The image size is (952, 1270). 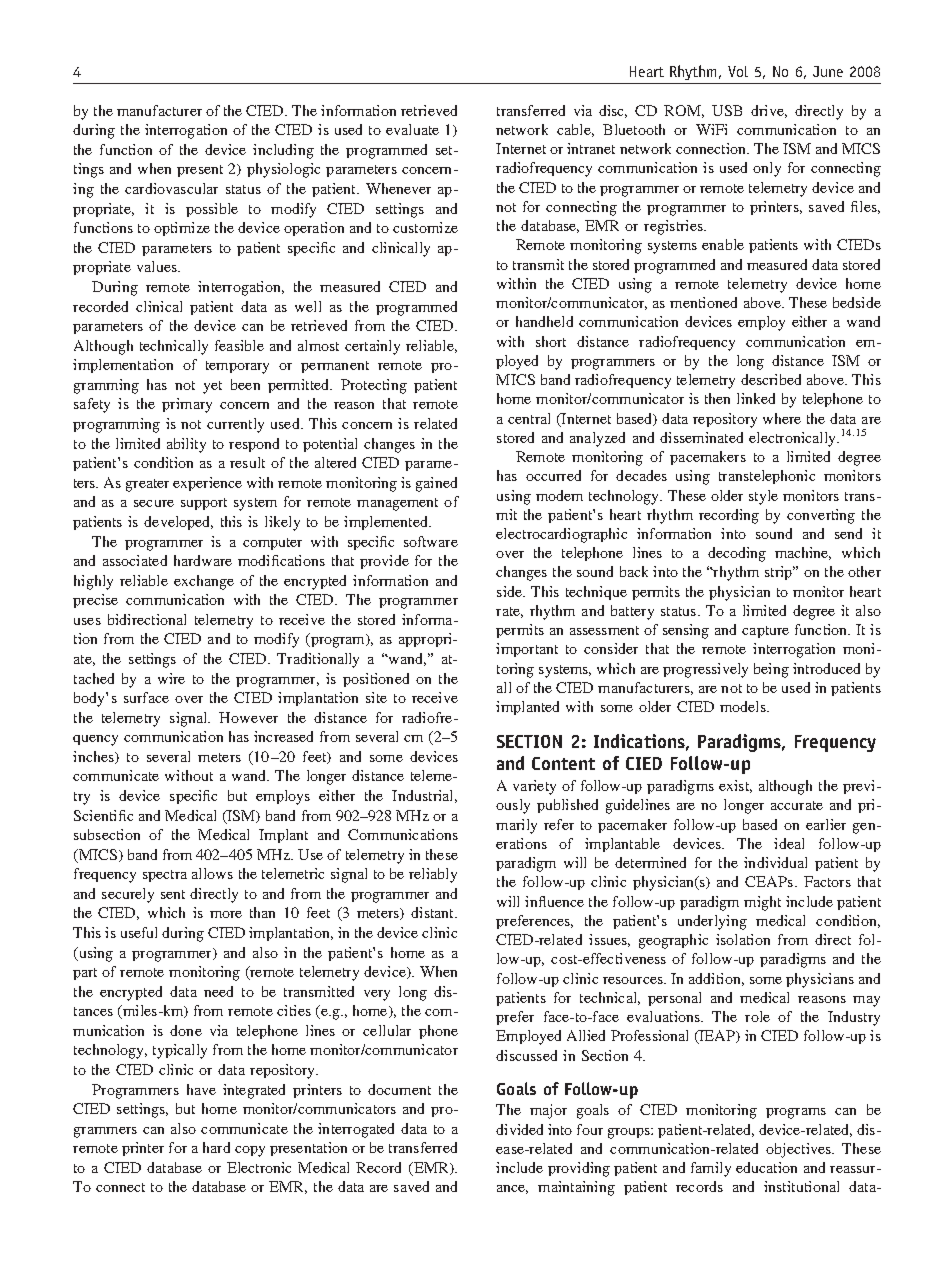 I want to click on important, so click(x=527, y=650).
